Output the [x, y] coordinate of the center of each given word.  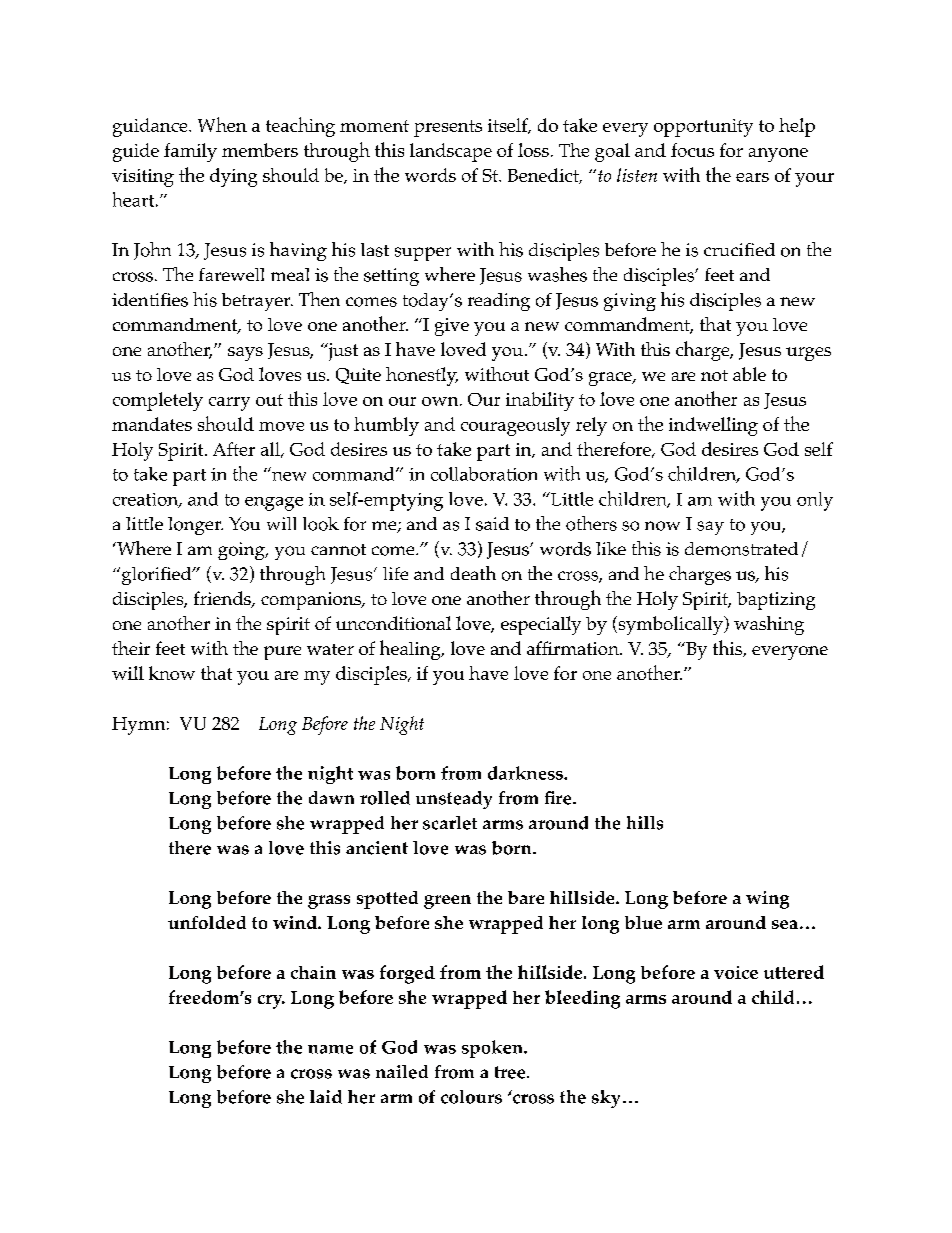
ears [752, 177]
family [190, 152]
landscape [451, 152]
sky [606, 1099]
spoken [493, 1049]
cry [271, 1002]
